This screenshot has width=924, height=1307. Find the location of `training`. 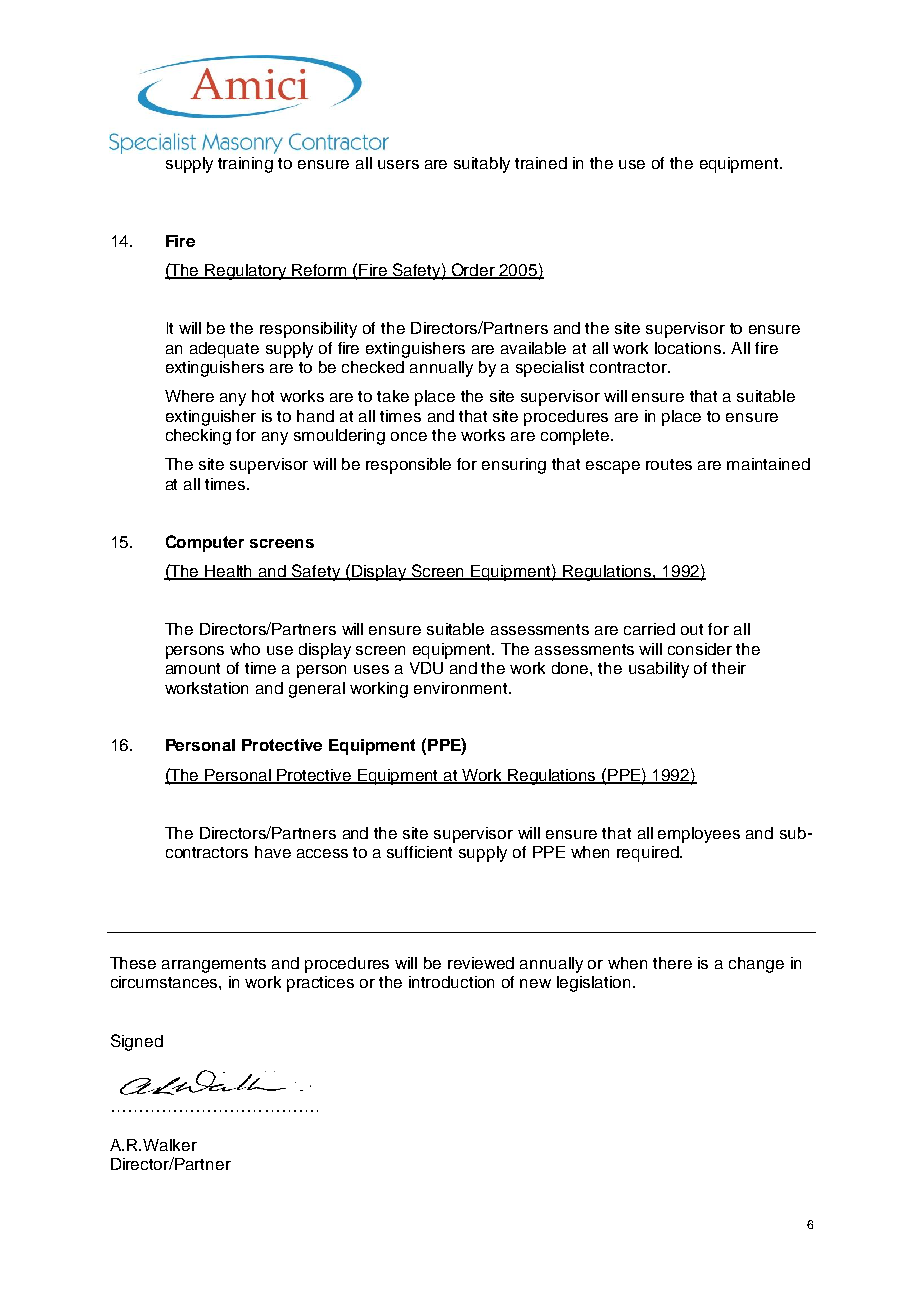

training is located at coordinates (245, 165).
